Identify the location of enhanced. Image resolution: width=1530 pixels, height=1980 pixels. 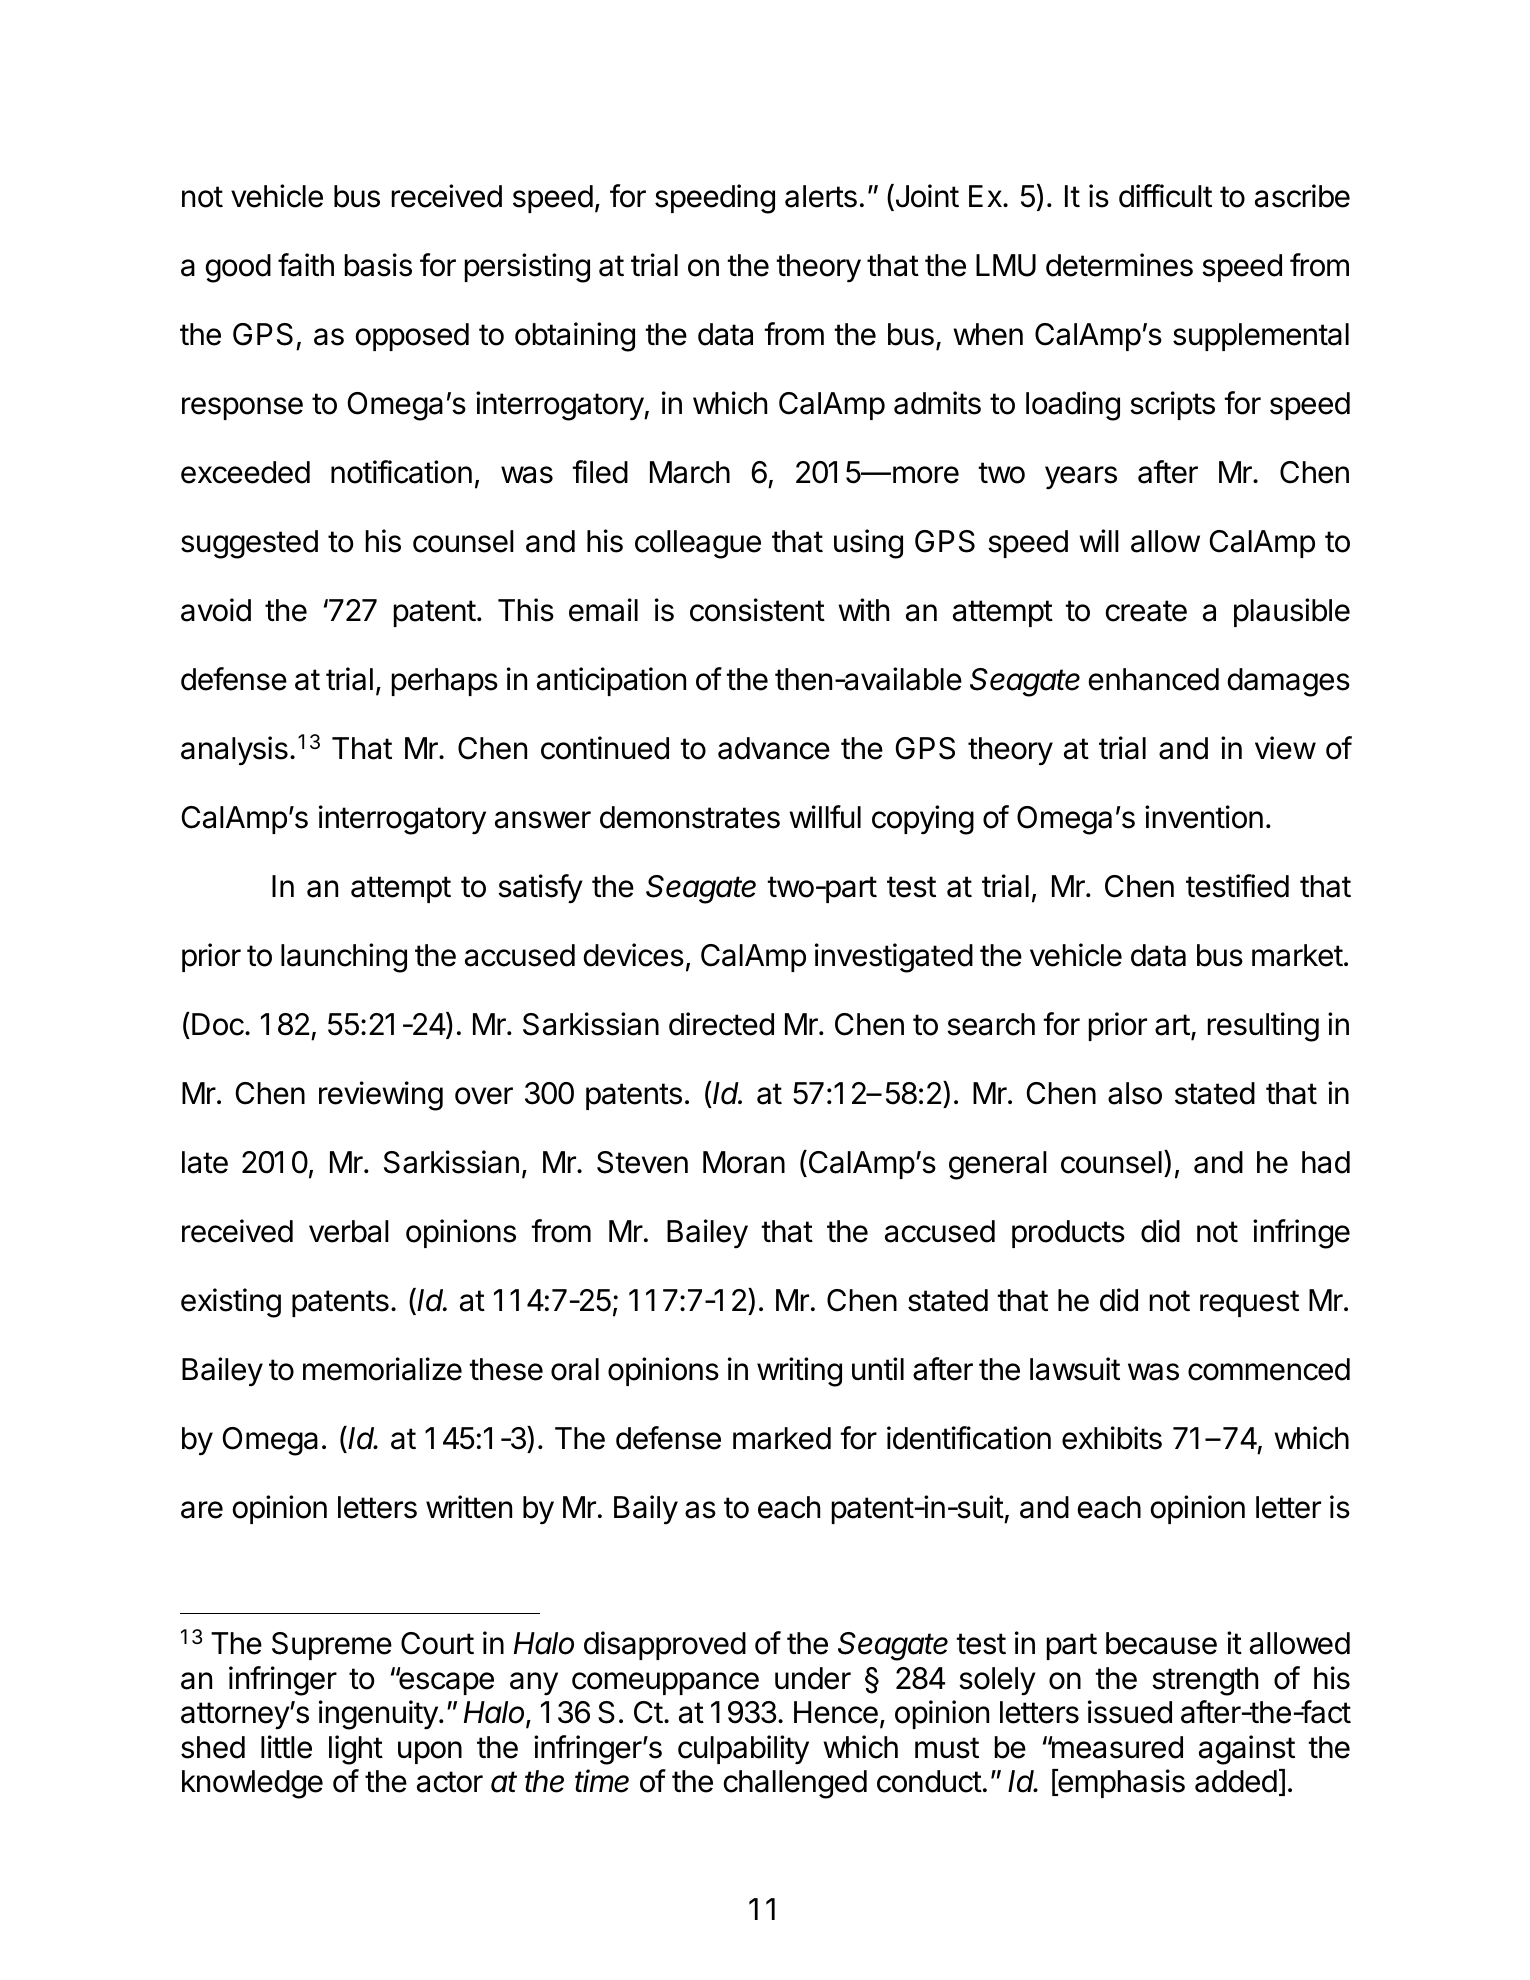
(1154, 679).
